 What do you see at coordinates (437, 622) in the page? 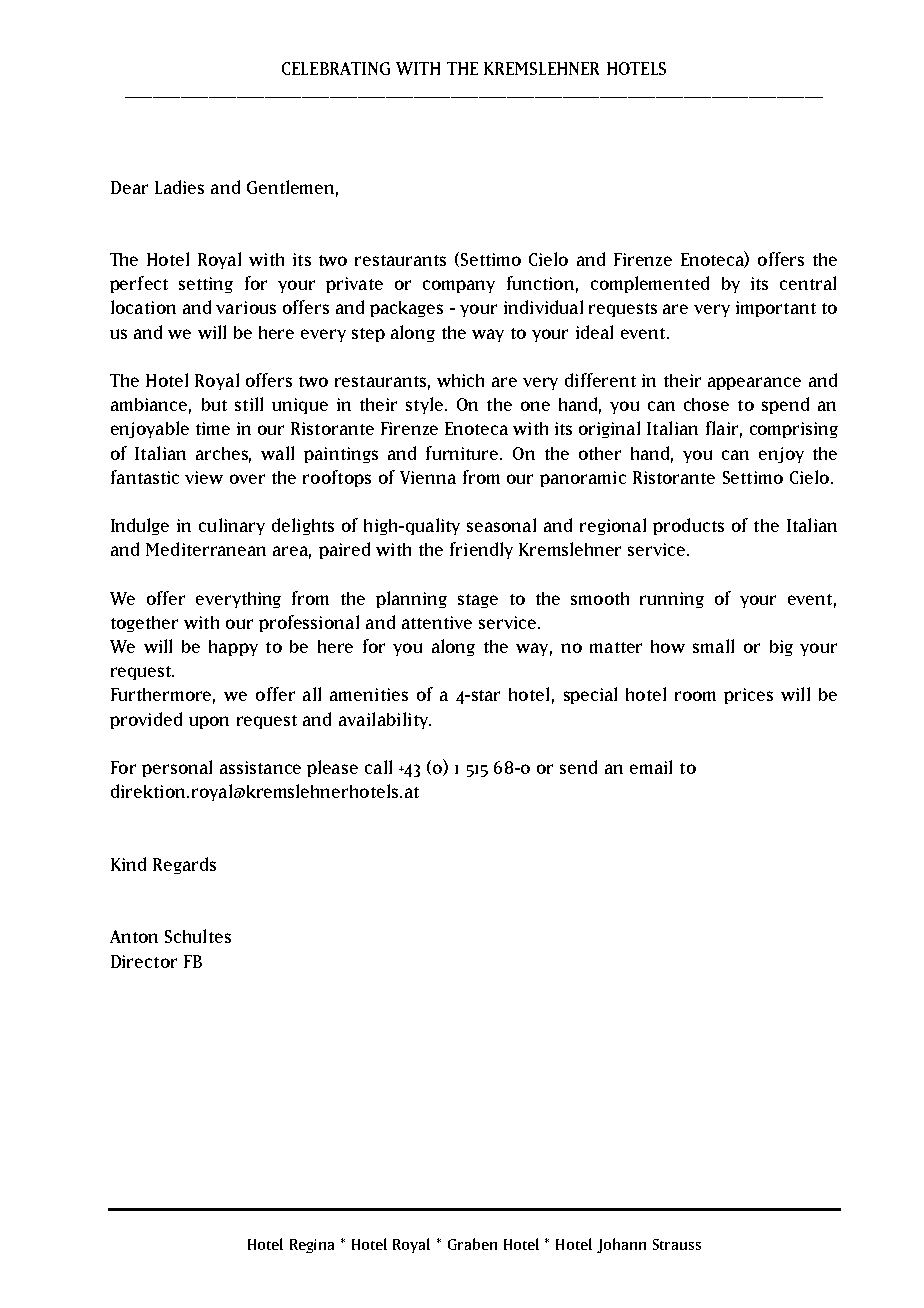
I see `attentive` at bounding box center [437, 622].
